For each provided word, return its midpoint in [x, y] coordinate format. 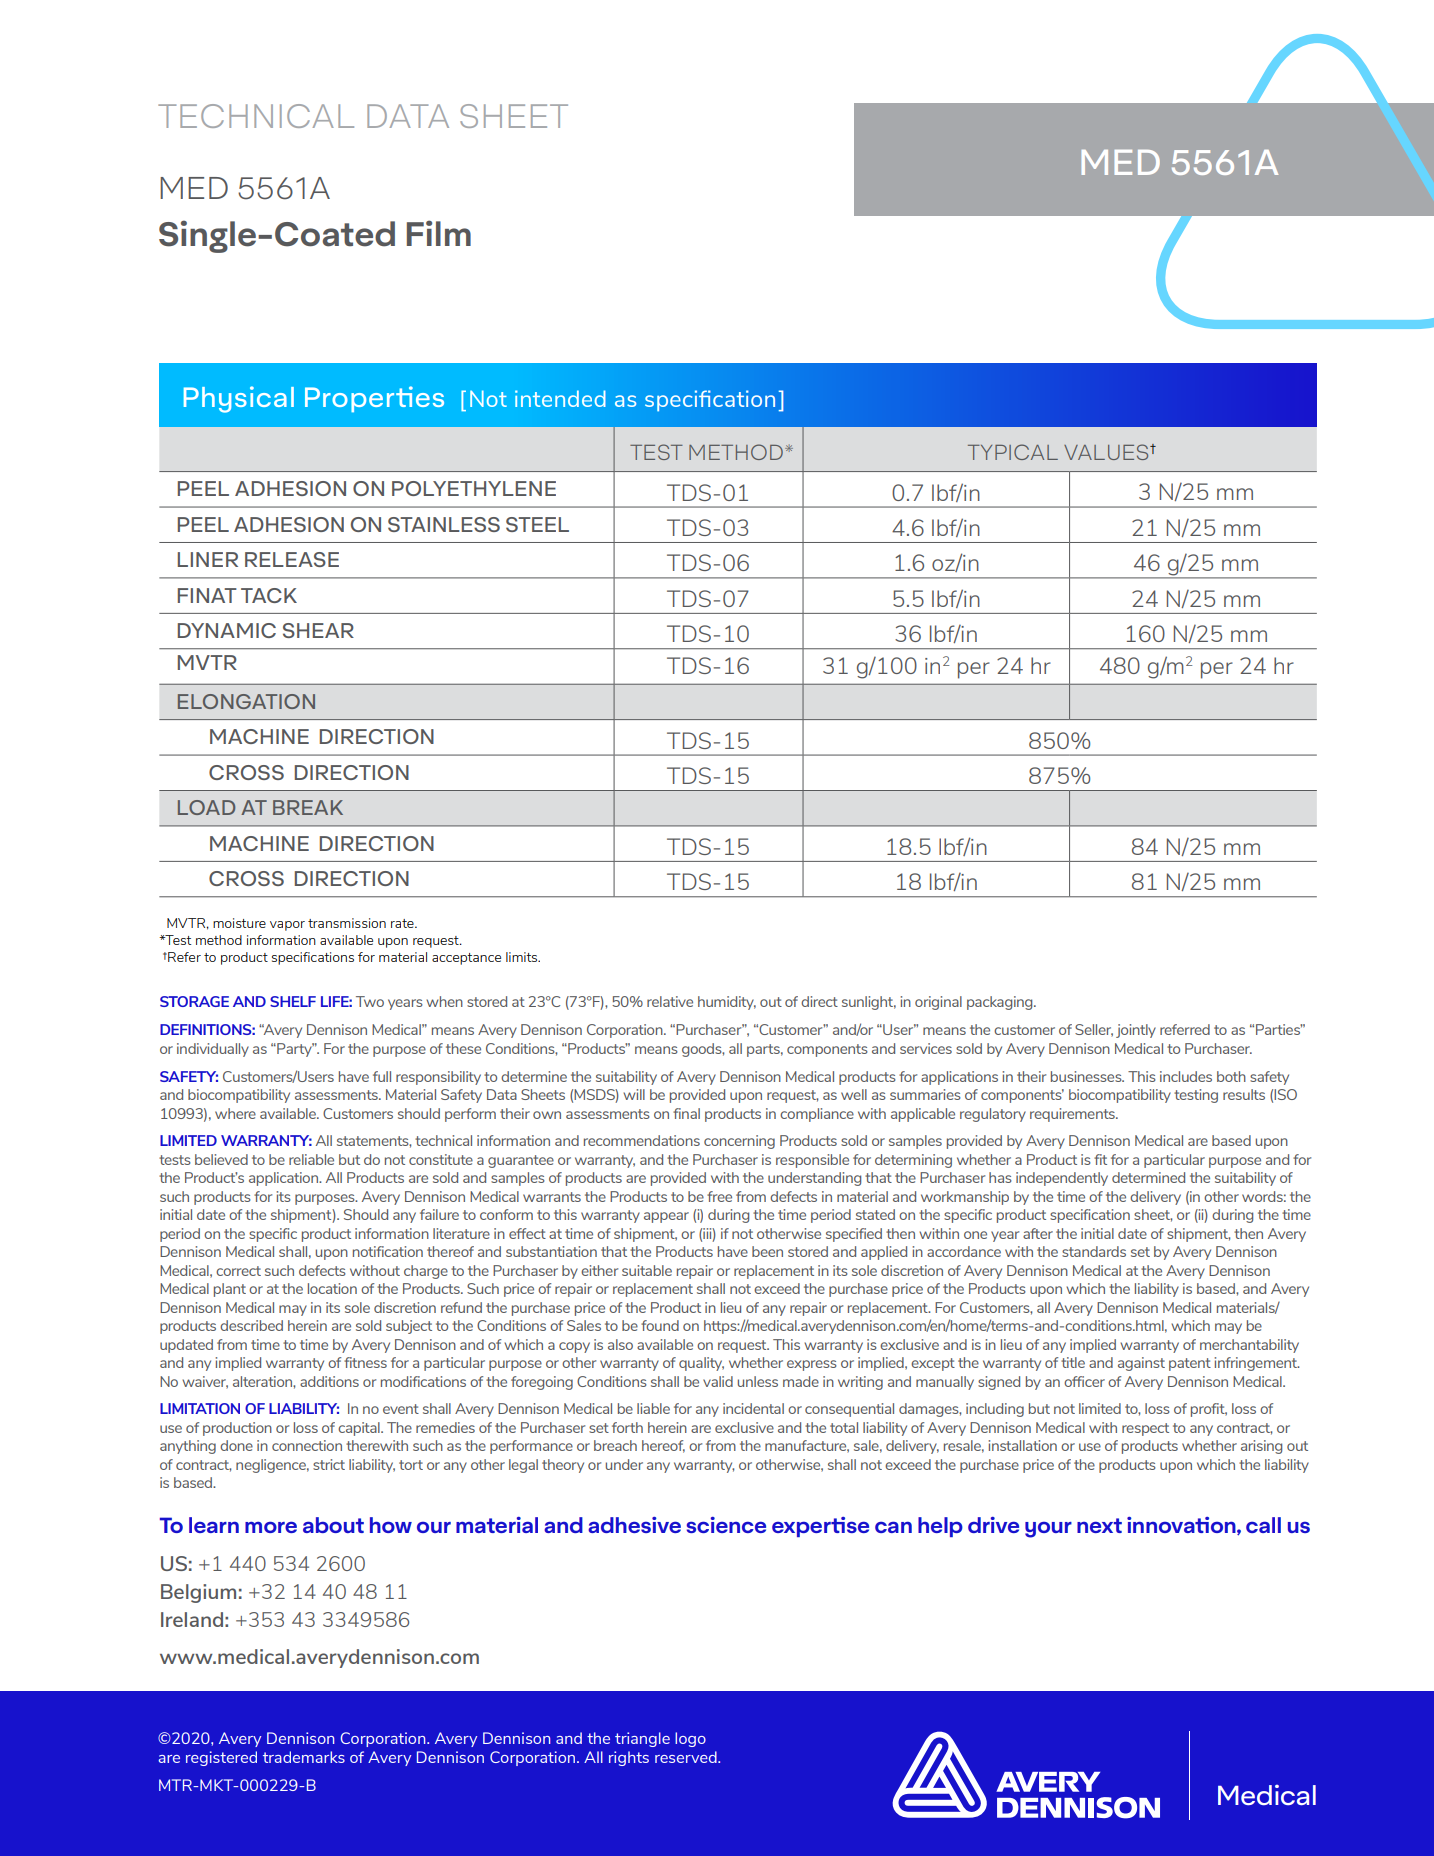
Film [439, 233]
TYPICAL [1013, 452]
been [767, 1251]
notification [388, 1251]
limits [523, 957]
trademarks [304, 1757]
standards [1094, 1251]
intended [560, 398]
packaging [1001, 1003]
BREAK [308, 807]
